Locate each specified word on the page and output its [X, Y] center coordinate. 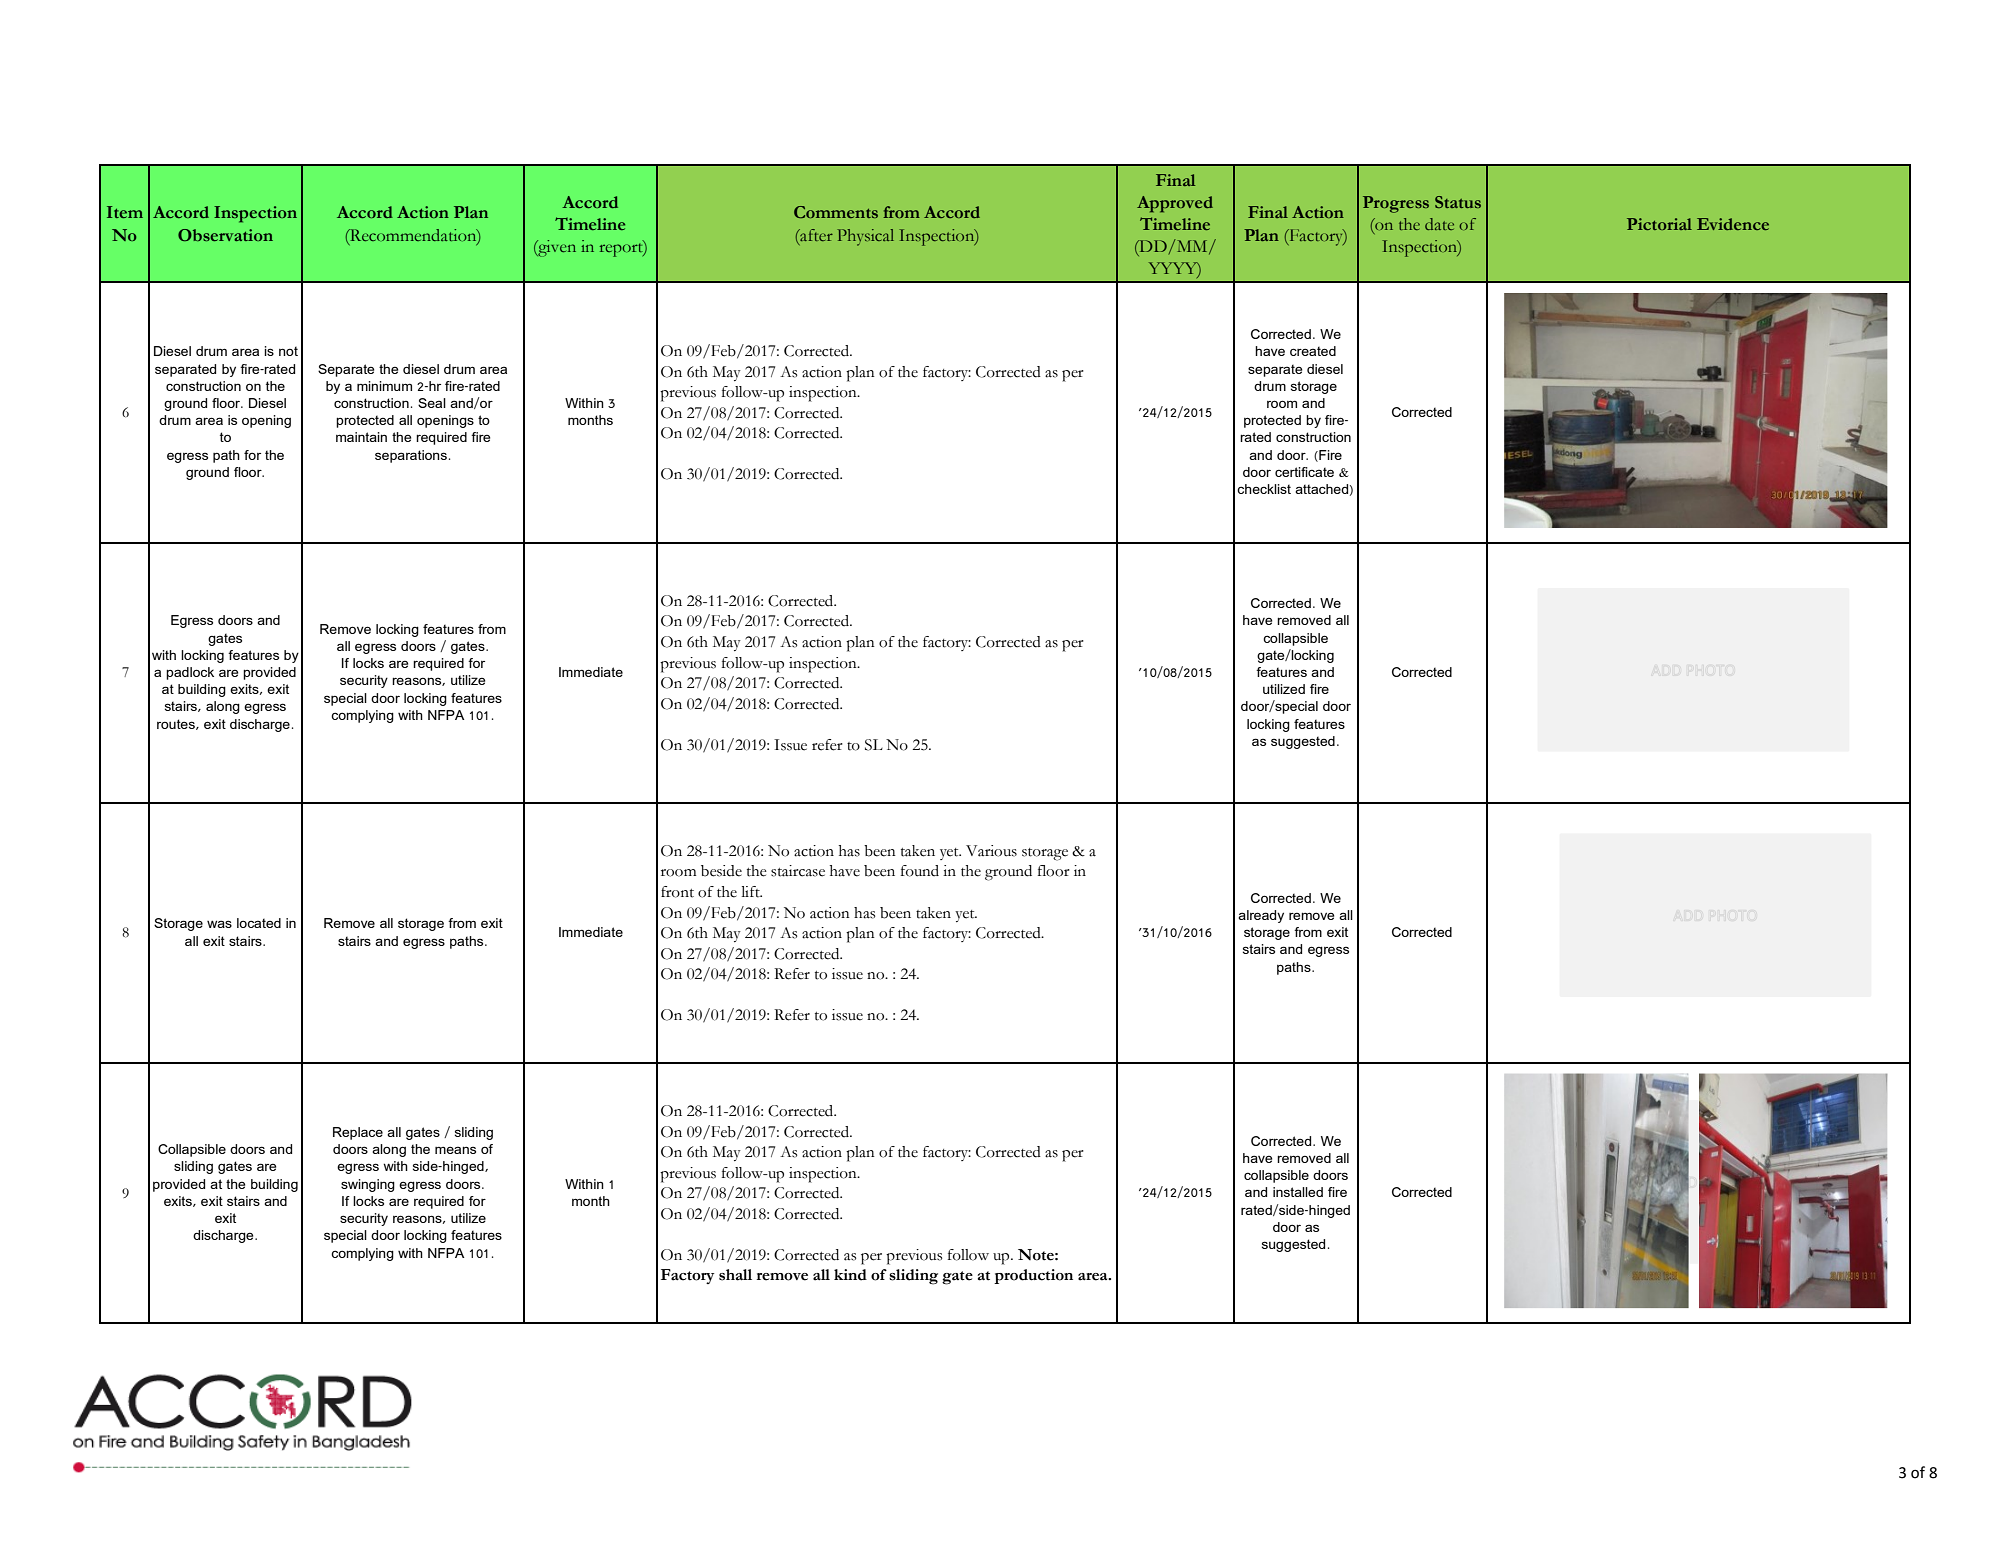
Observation [225, 235]
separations [411, 456]
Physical [865, 237]
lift [751, 892]
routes [177, 724]
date [1439, 224]
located [259, 923]
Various [991, 851]
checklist [1264, 489]
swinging [368, 1185]
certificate [1304, 472]
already [1261, 916]
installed [1298, 1192]
